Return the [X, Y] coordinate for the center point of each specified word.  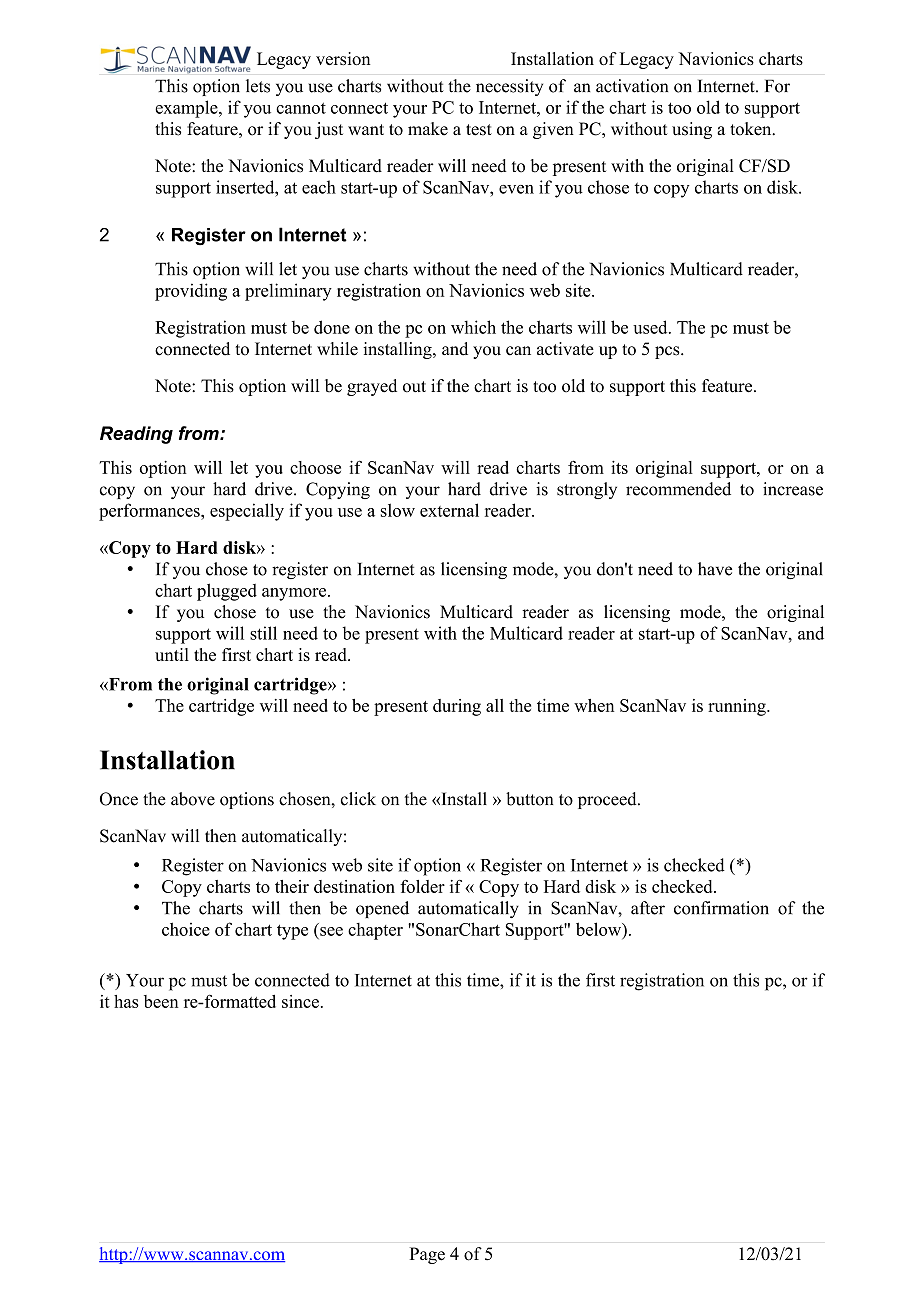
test [479, 130]
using [692, 130]
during [457, 707]
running [738, 707]
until [172, 654]
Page [427, 1255]
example [187, 109]
